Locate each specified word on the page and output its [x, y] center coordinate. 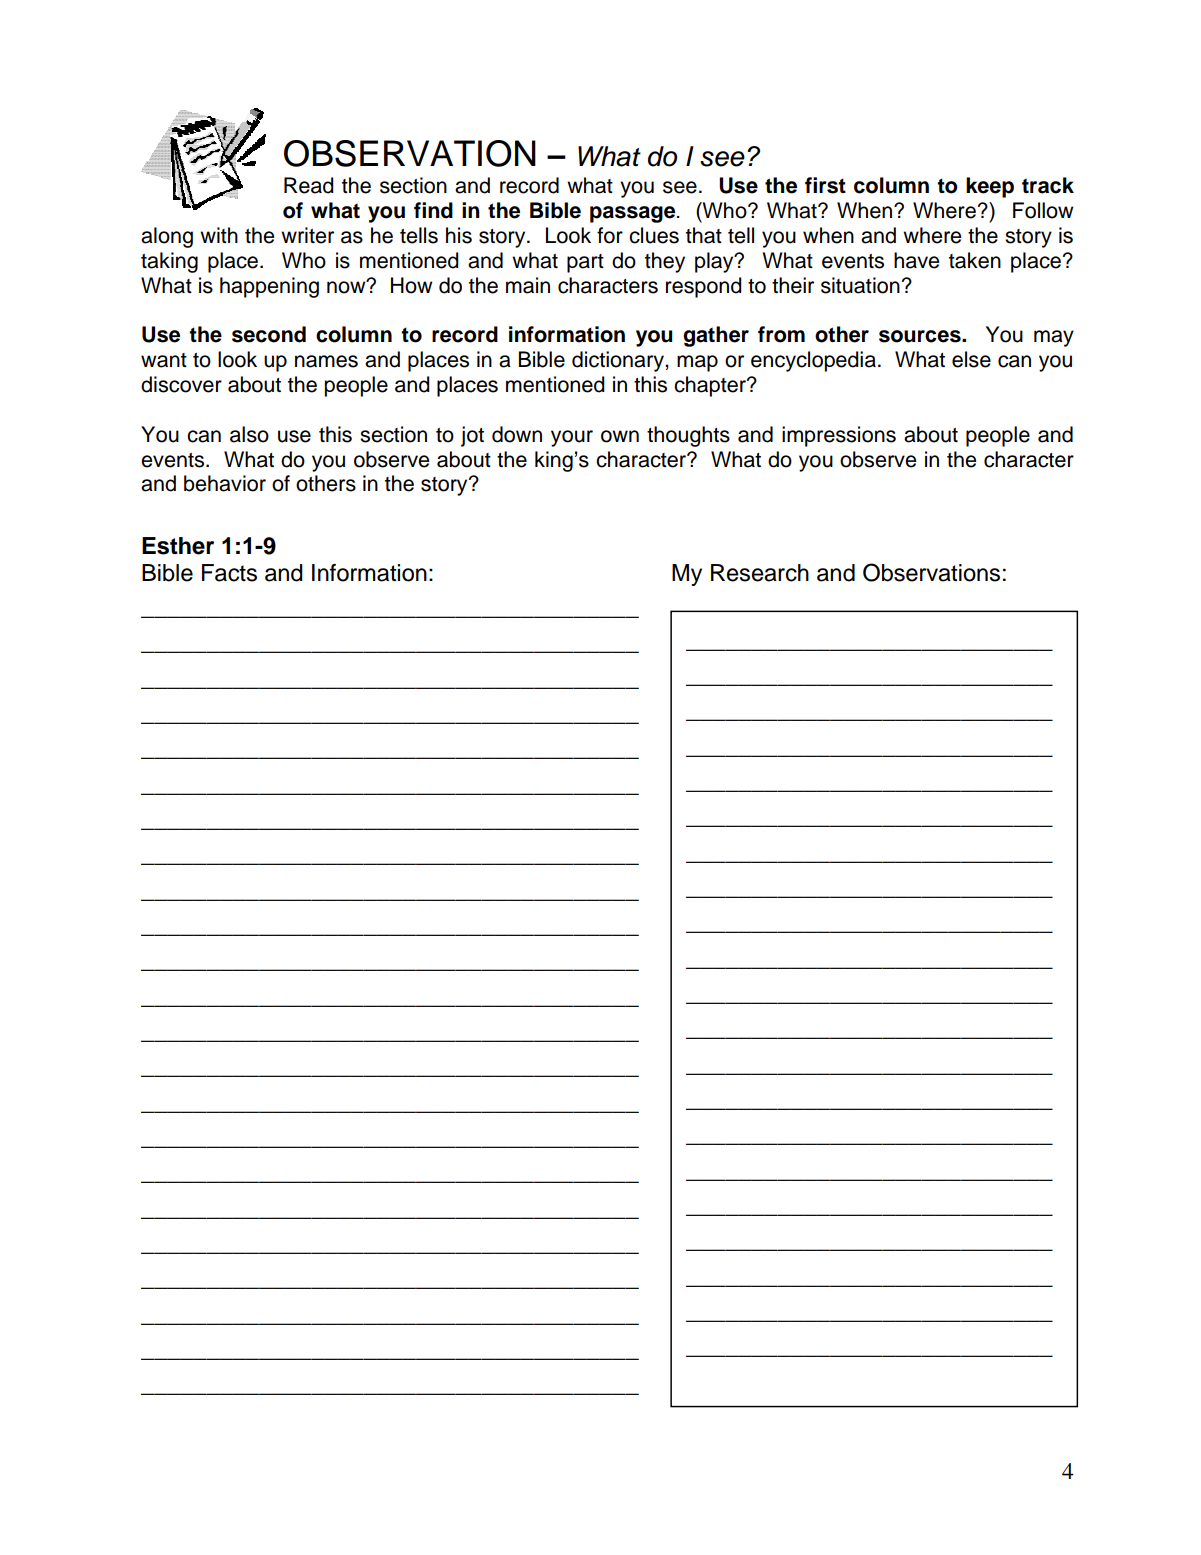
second [269, 334]
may [1054, 338]
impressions [839, 436]
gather [716, 336]
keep [990, 187]
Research [760, 573]
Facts [229, 573]
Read [309, 185]
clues [654, 235]
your [572, 438]
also [249, 434]
